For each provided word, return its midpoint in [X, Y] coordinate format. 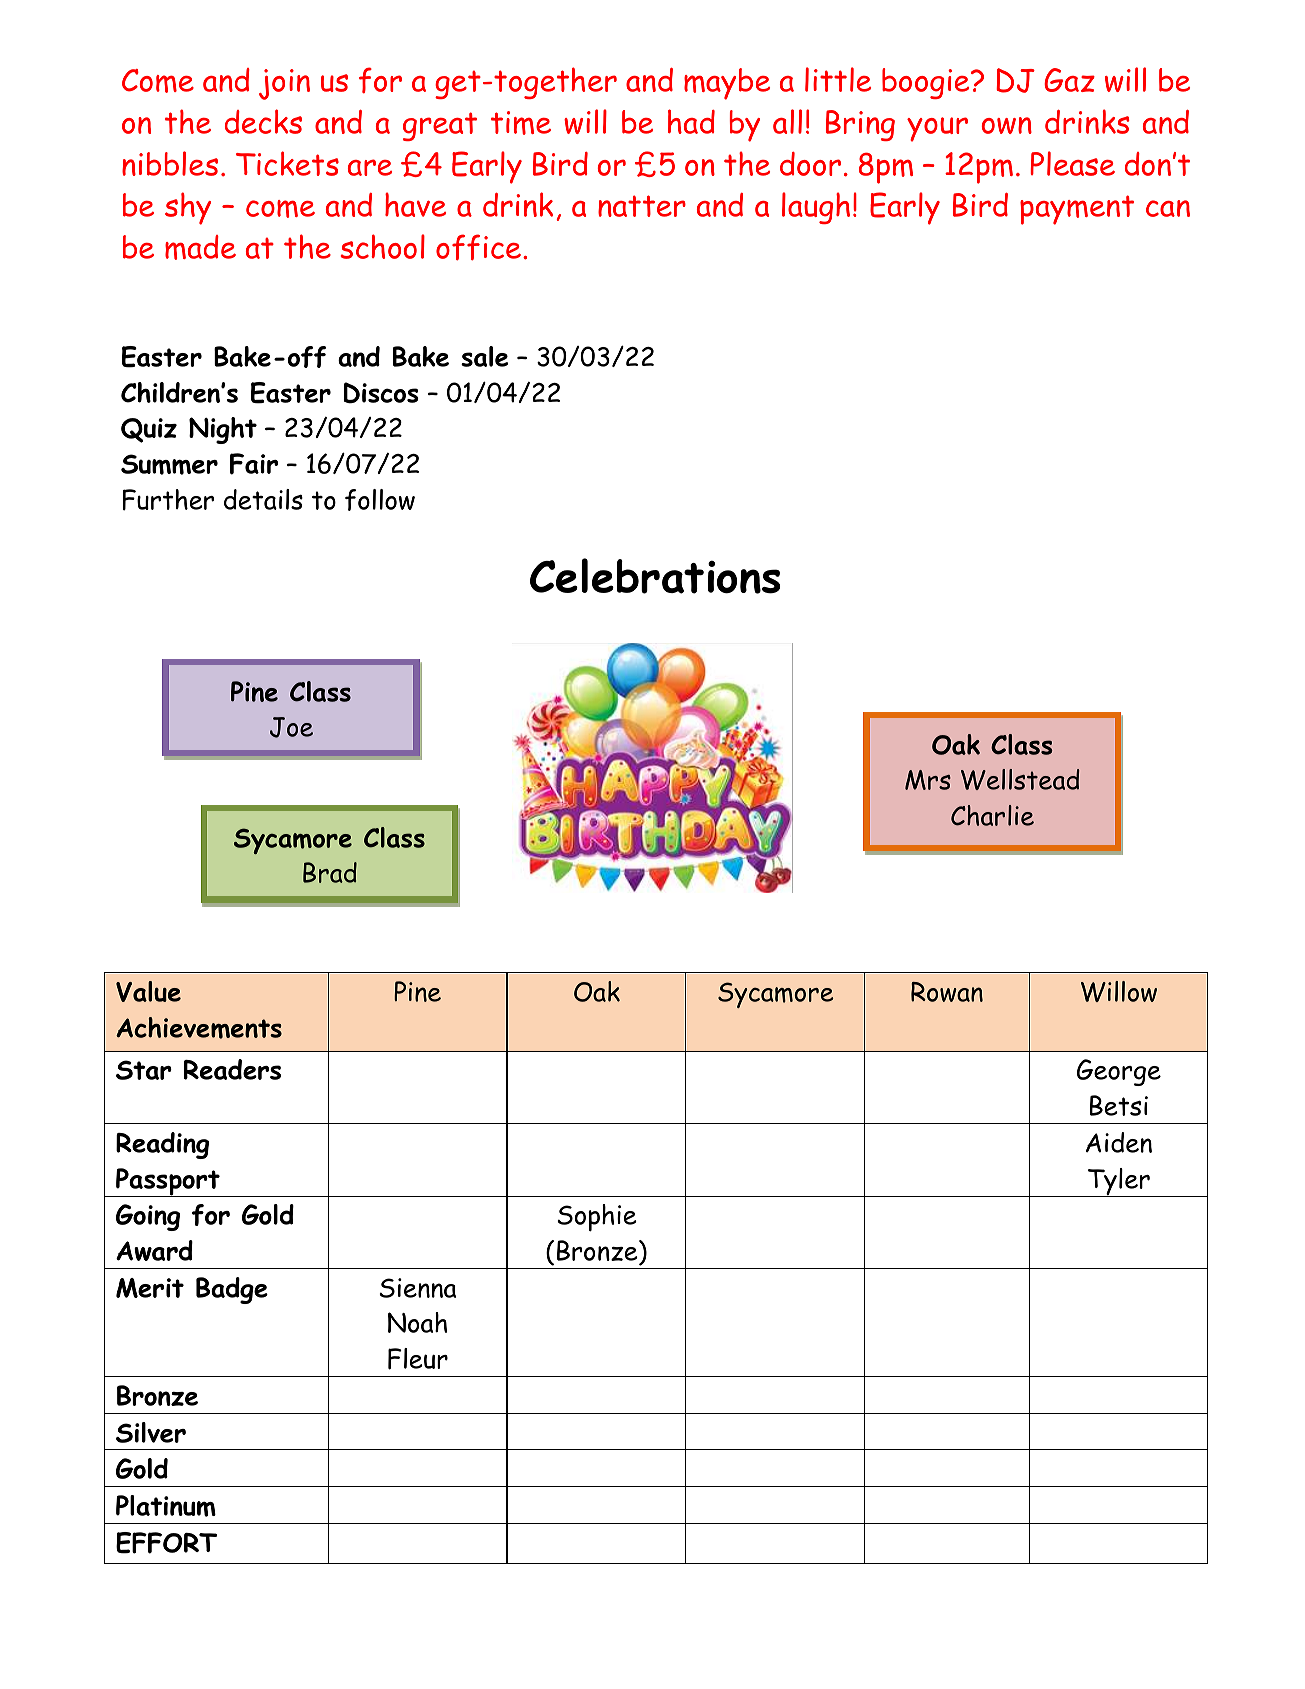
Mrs [928, 780]
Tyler [1119, 1182]
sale [484, 356]
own [1007, 125]
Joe [291, 727]
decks [263, 121]
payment [1077, 210]
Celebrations [655, 576]
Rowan [947, 992]
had [691, 121]
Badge [232, 1290]
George [1119, 1072]
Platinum [166, 1506]
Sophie [597, 1218]
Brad [330, 872]
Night [223, 430]
